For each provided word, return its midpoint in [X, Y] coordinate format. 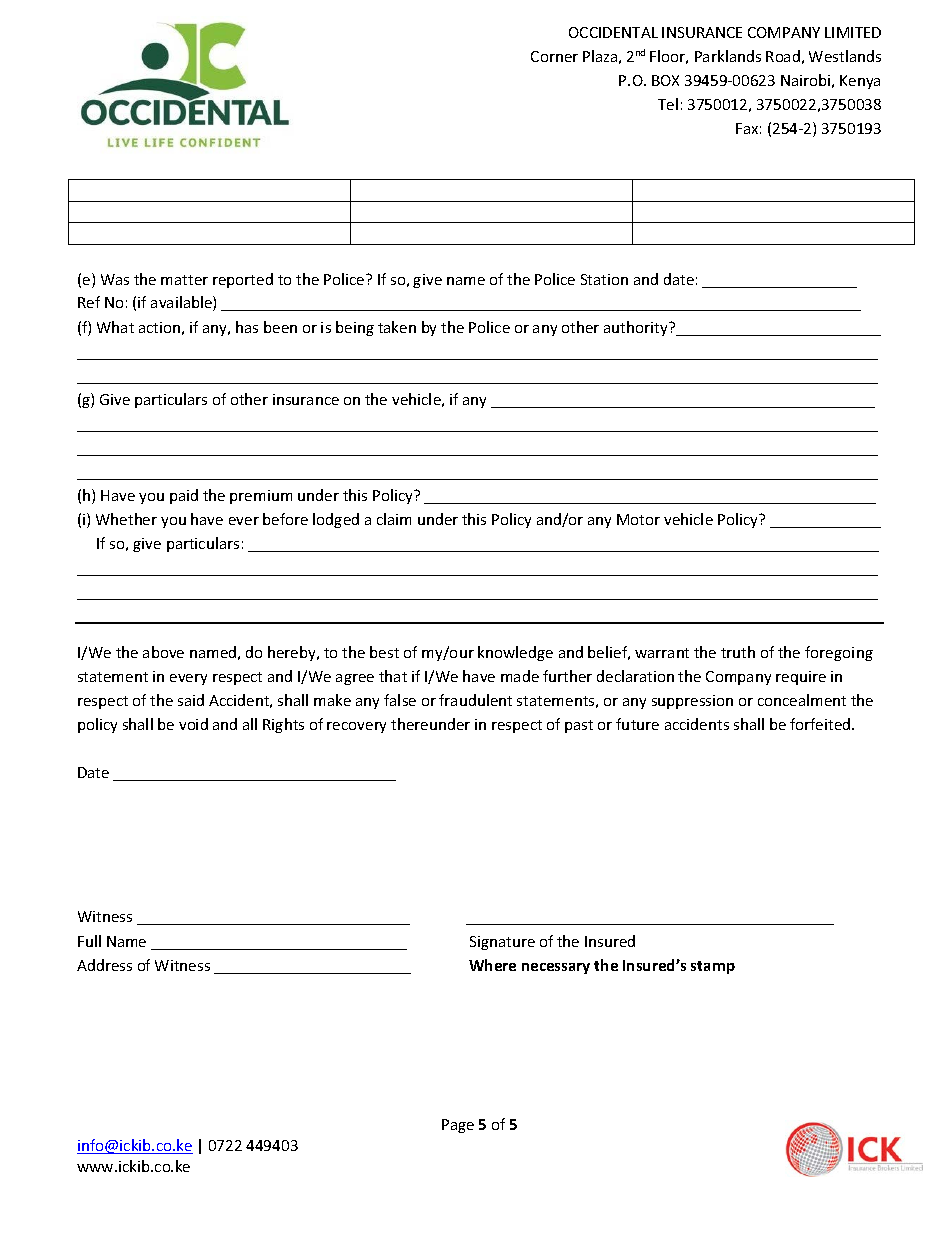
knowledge [515, 653]
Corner [554, 56]
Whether [126, 519]
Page [458, 1126]
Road [783, 56]
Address [104, 965]
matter [184, 280]
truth [738, 652]
